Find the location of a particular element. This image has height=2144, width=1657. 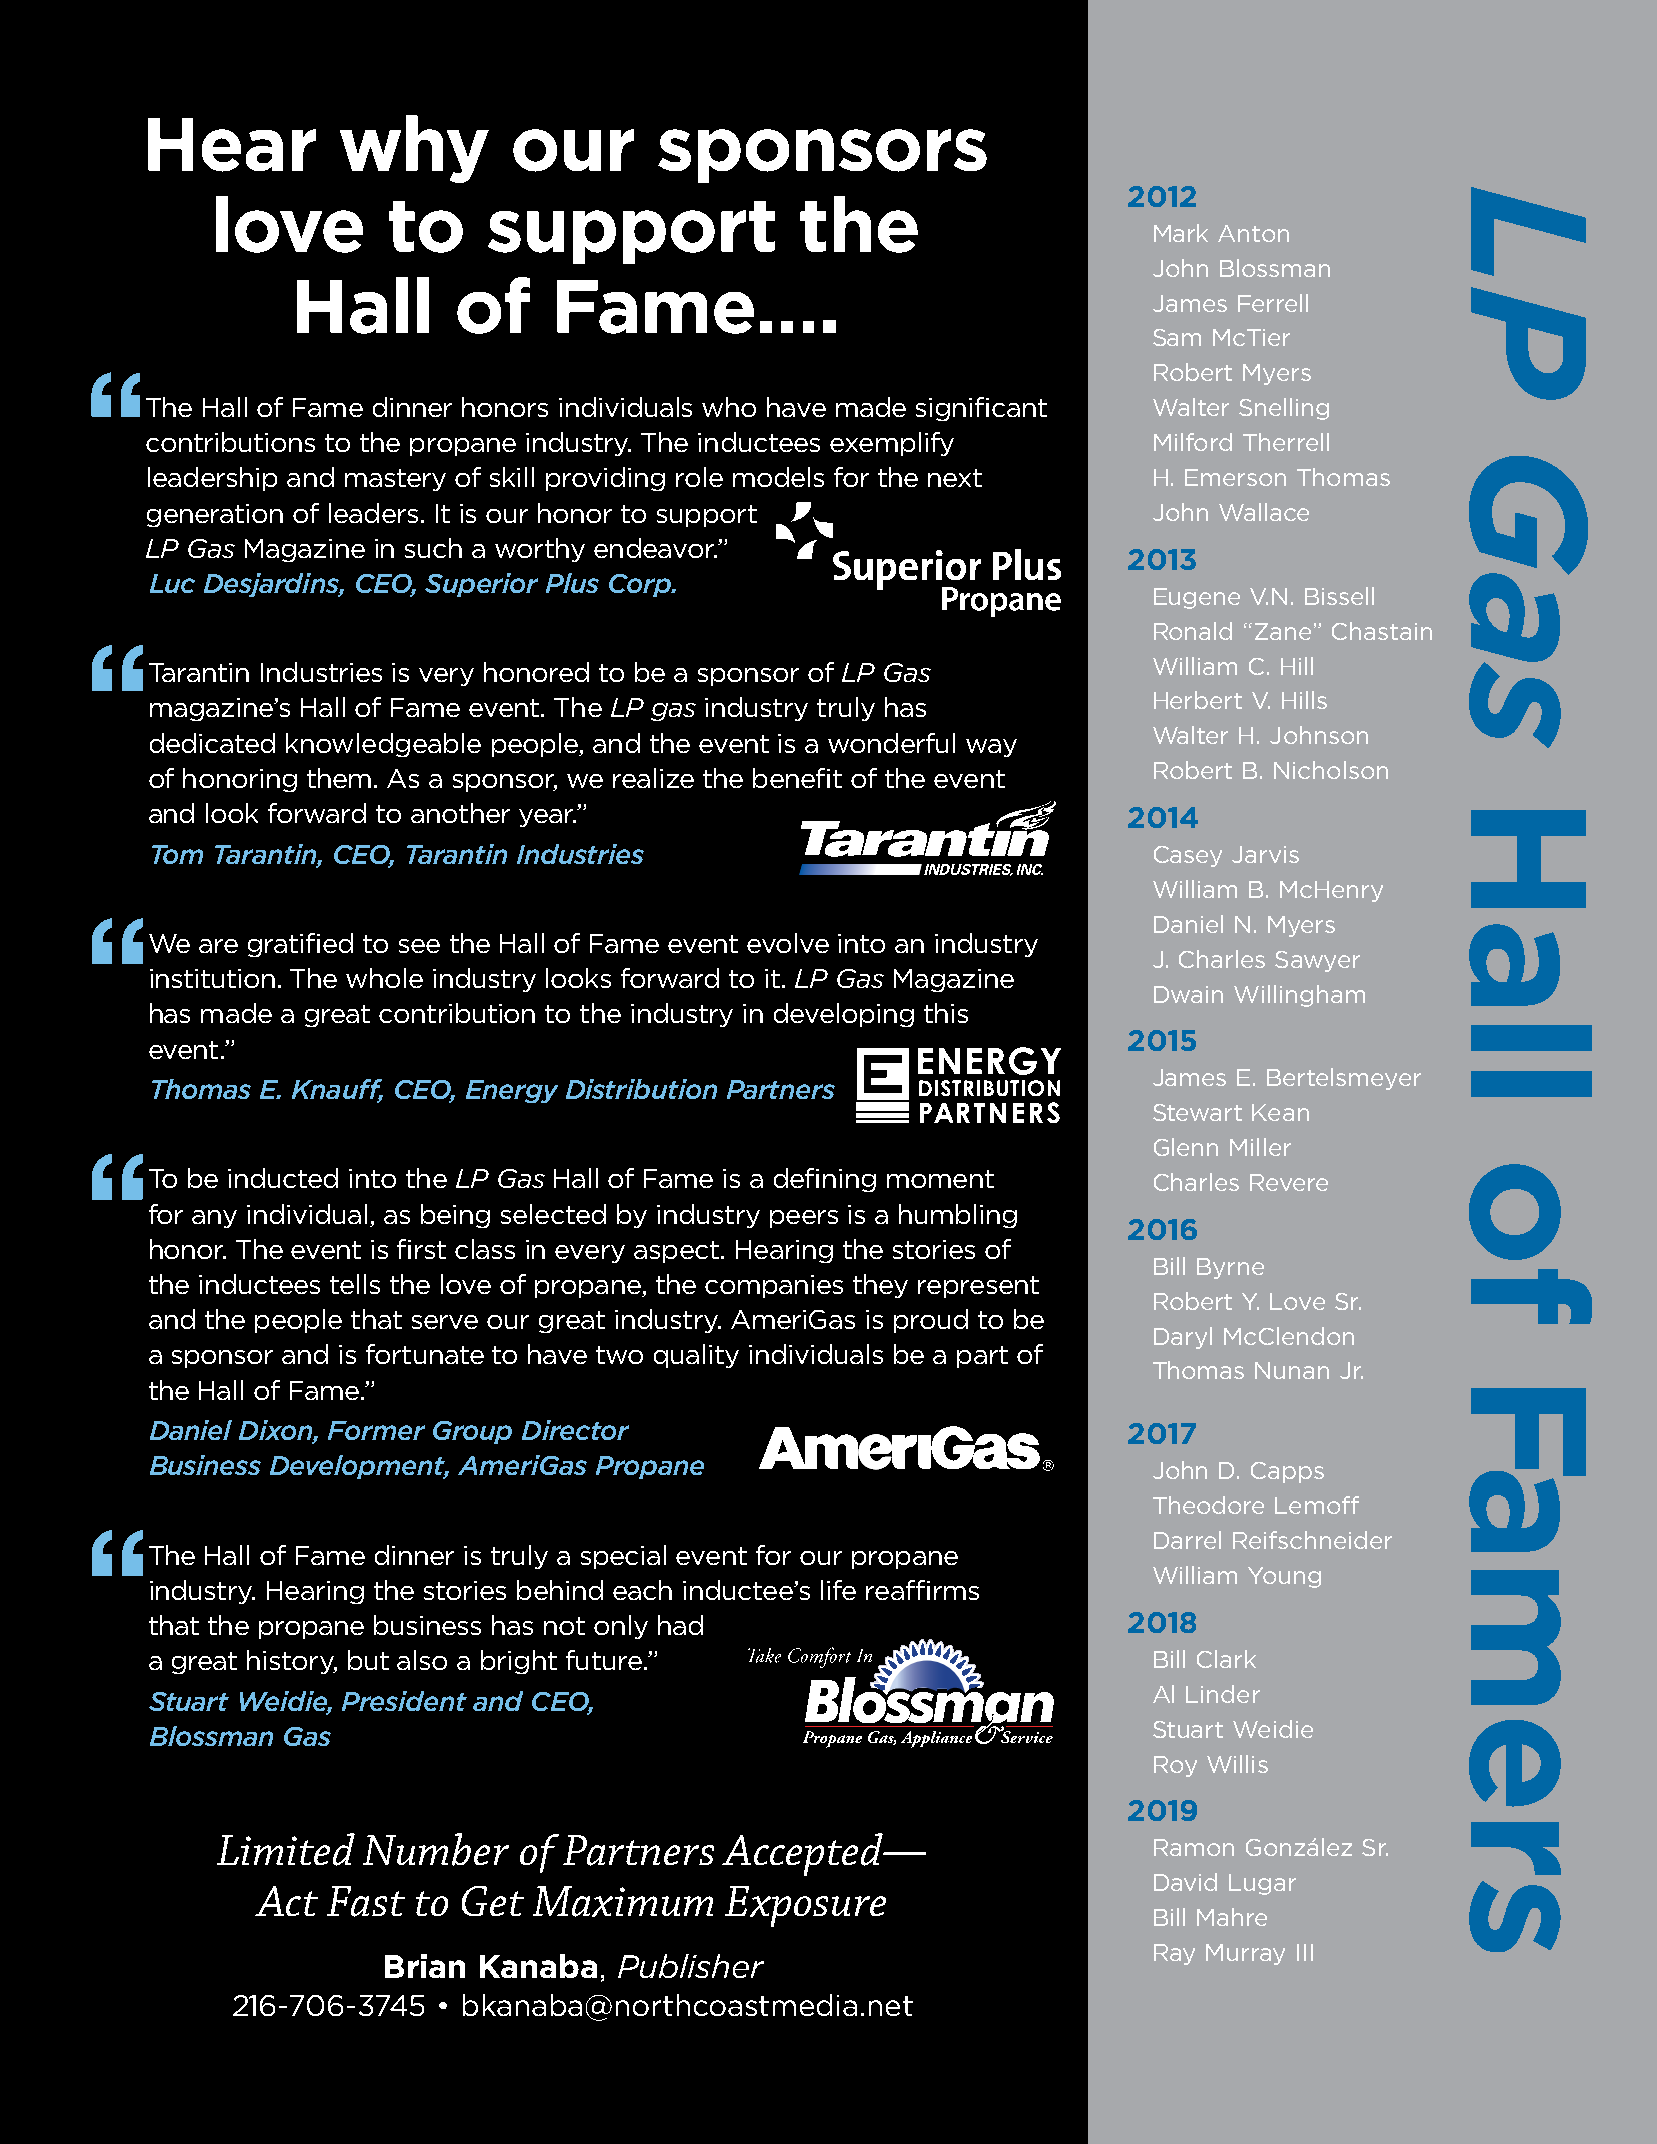

developing is located at coordinates (844, 1015).
